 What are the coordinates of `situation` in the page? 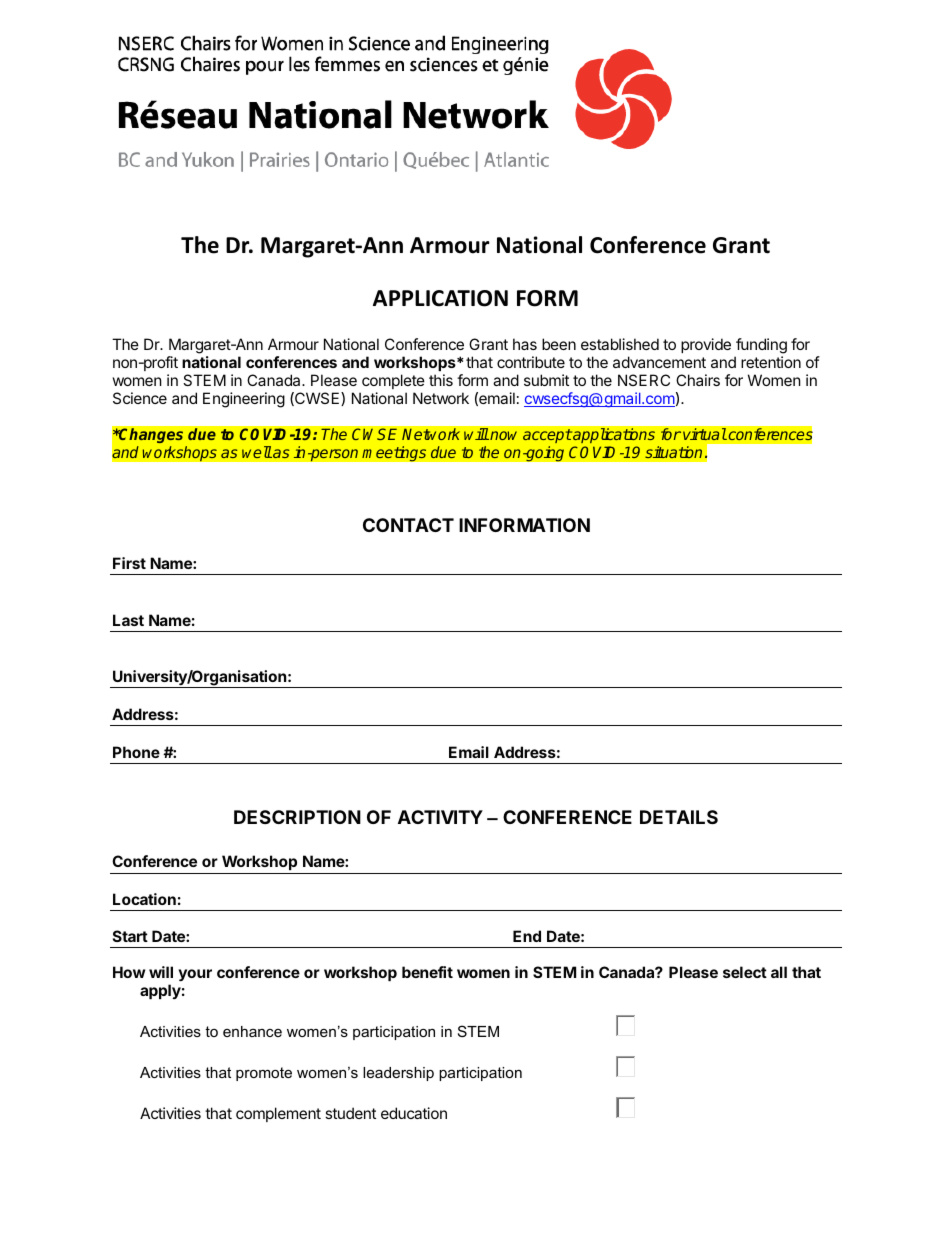 It's located at (673, 452).
